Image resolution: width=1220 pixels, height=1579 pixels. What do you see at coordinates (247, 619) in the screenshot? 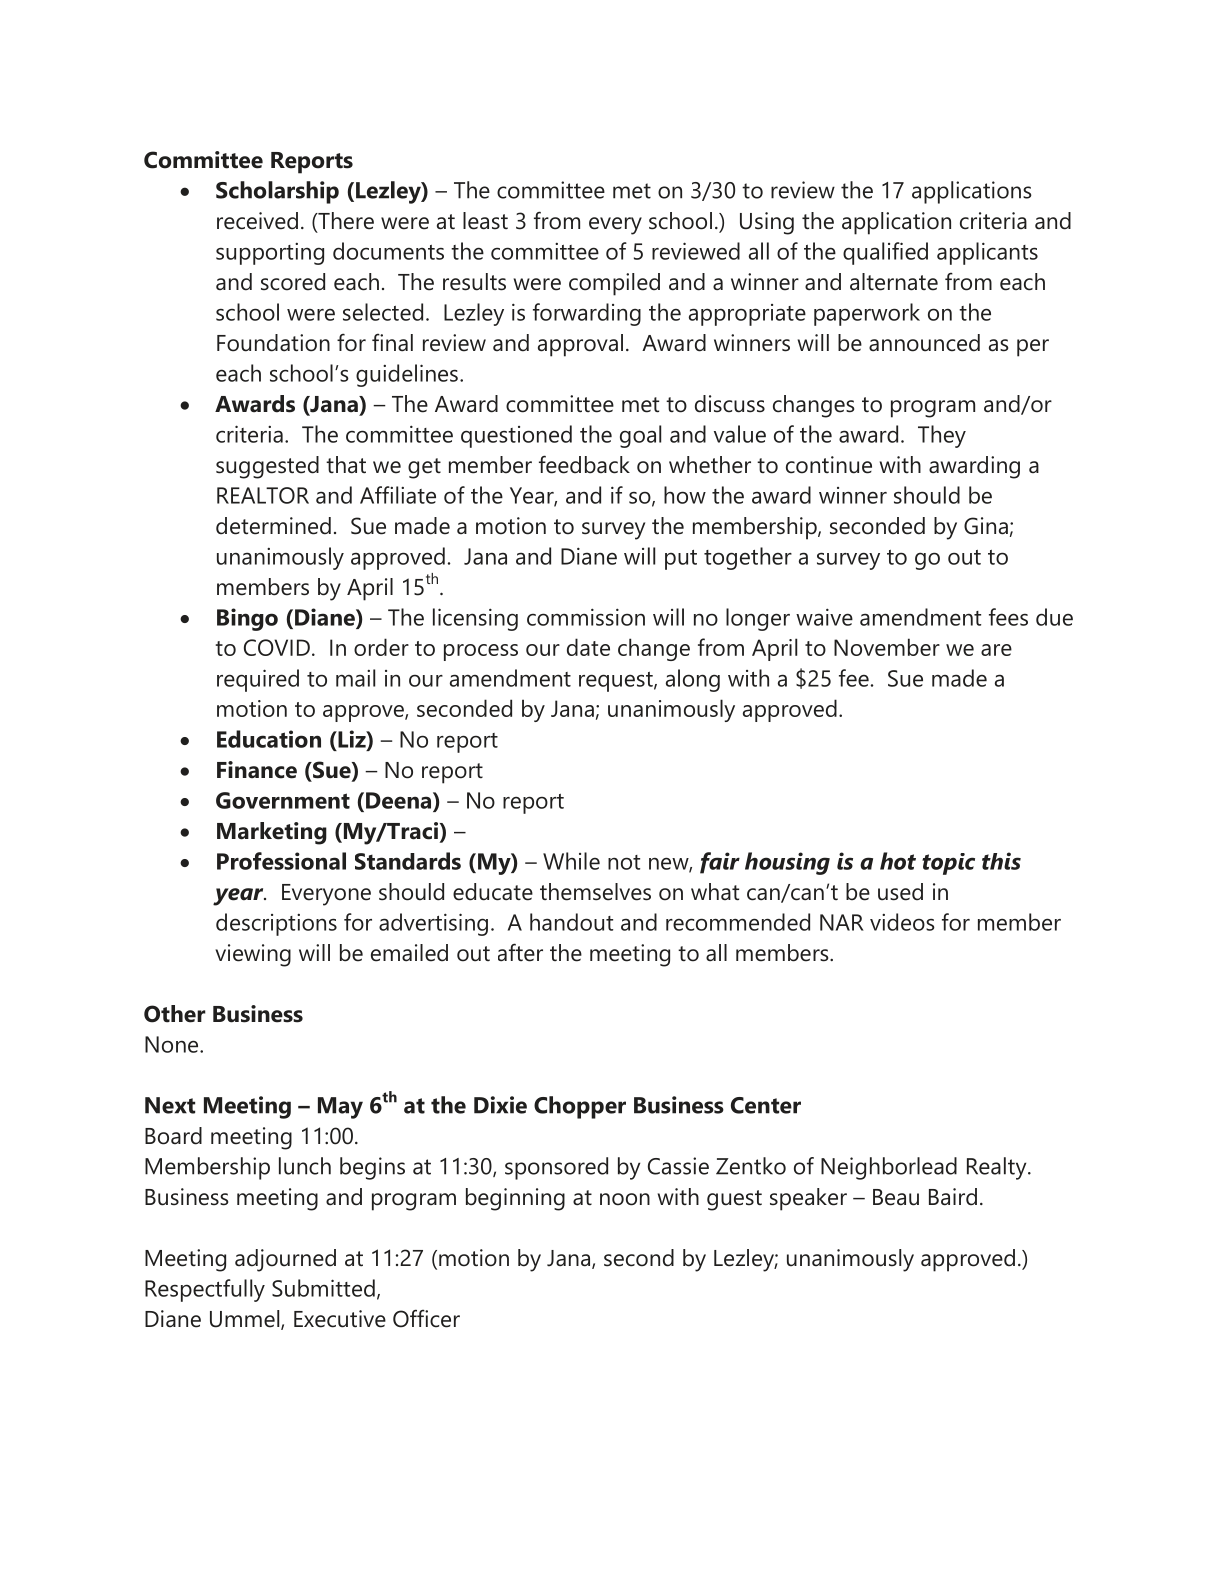
I see `Bingo` at bounding box center [247, 619].
